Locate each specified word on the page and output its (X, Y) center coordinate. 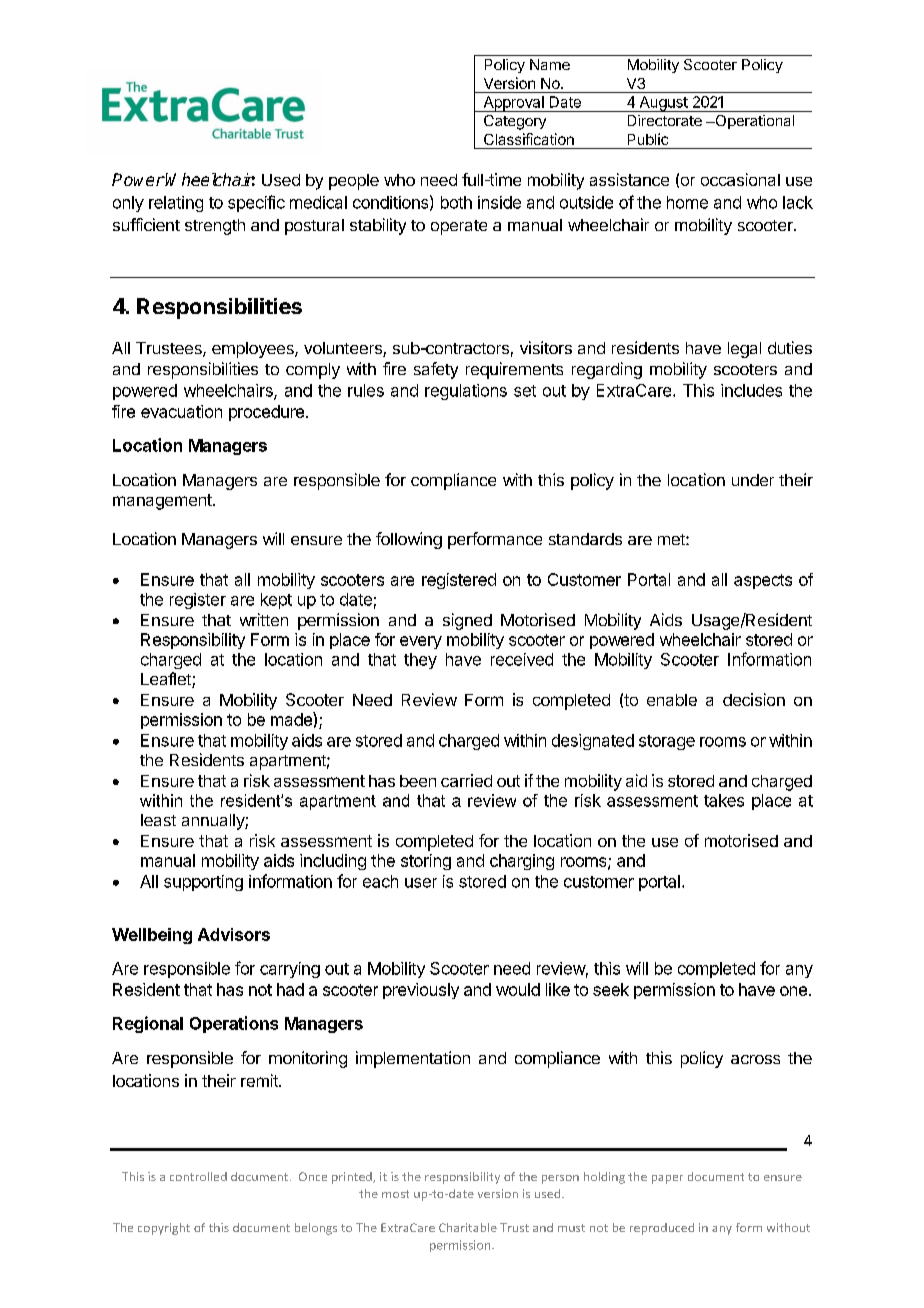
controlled (198, 1176)
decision (754, 699)
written (264, 619)
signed (467, 621)
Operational (753, 122)
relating (176, 204)
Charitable (468, 1227)
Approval (513, 104)
